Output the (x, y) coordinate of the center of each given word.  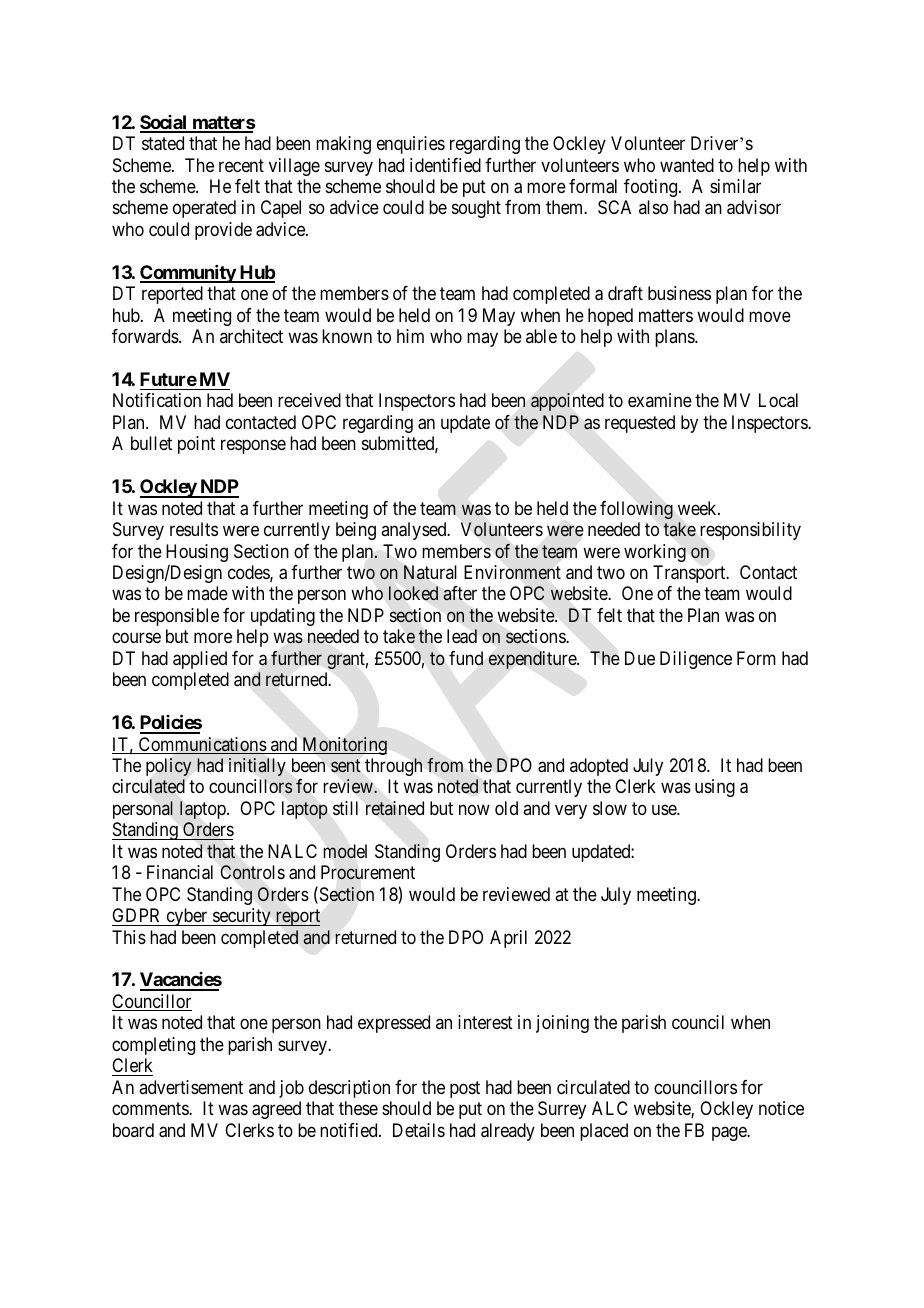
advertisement (191, 1087)
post (465, 1089)
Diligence (696, 660)
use (665, 809)
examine (660, 400)
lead (462, 636)
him (410, 336)
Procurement (368, 872)
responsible (177, 617)
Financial (180, 872)
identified (445, 165)
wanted (687, 165)
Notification (157, 400)
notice (781, 1108)
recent (241, 165)
